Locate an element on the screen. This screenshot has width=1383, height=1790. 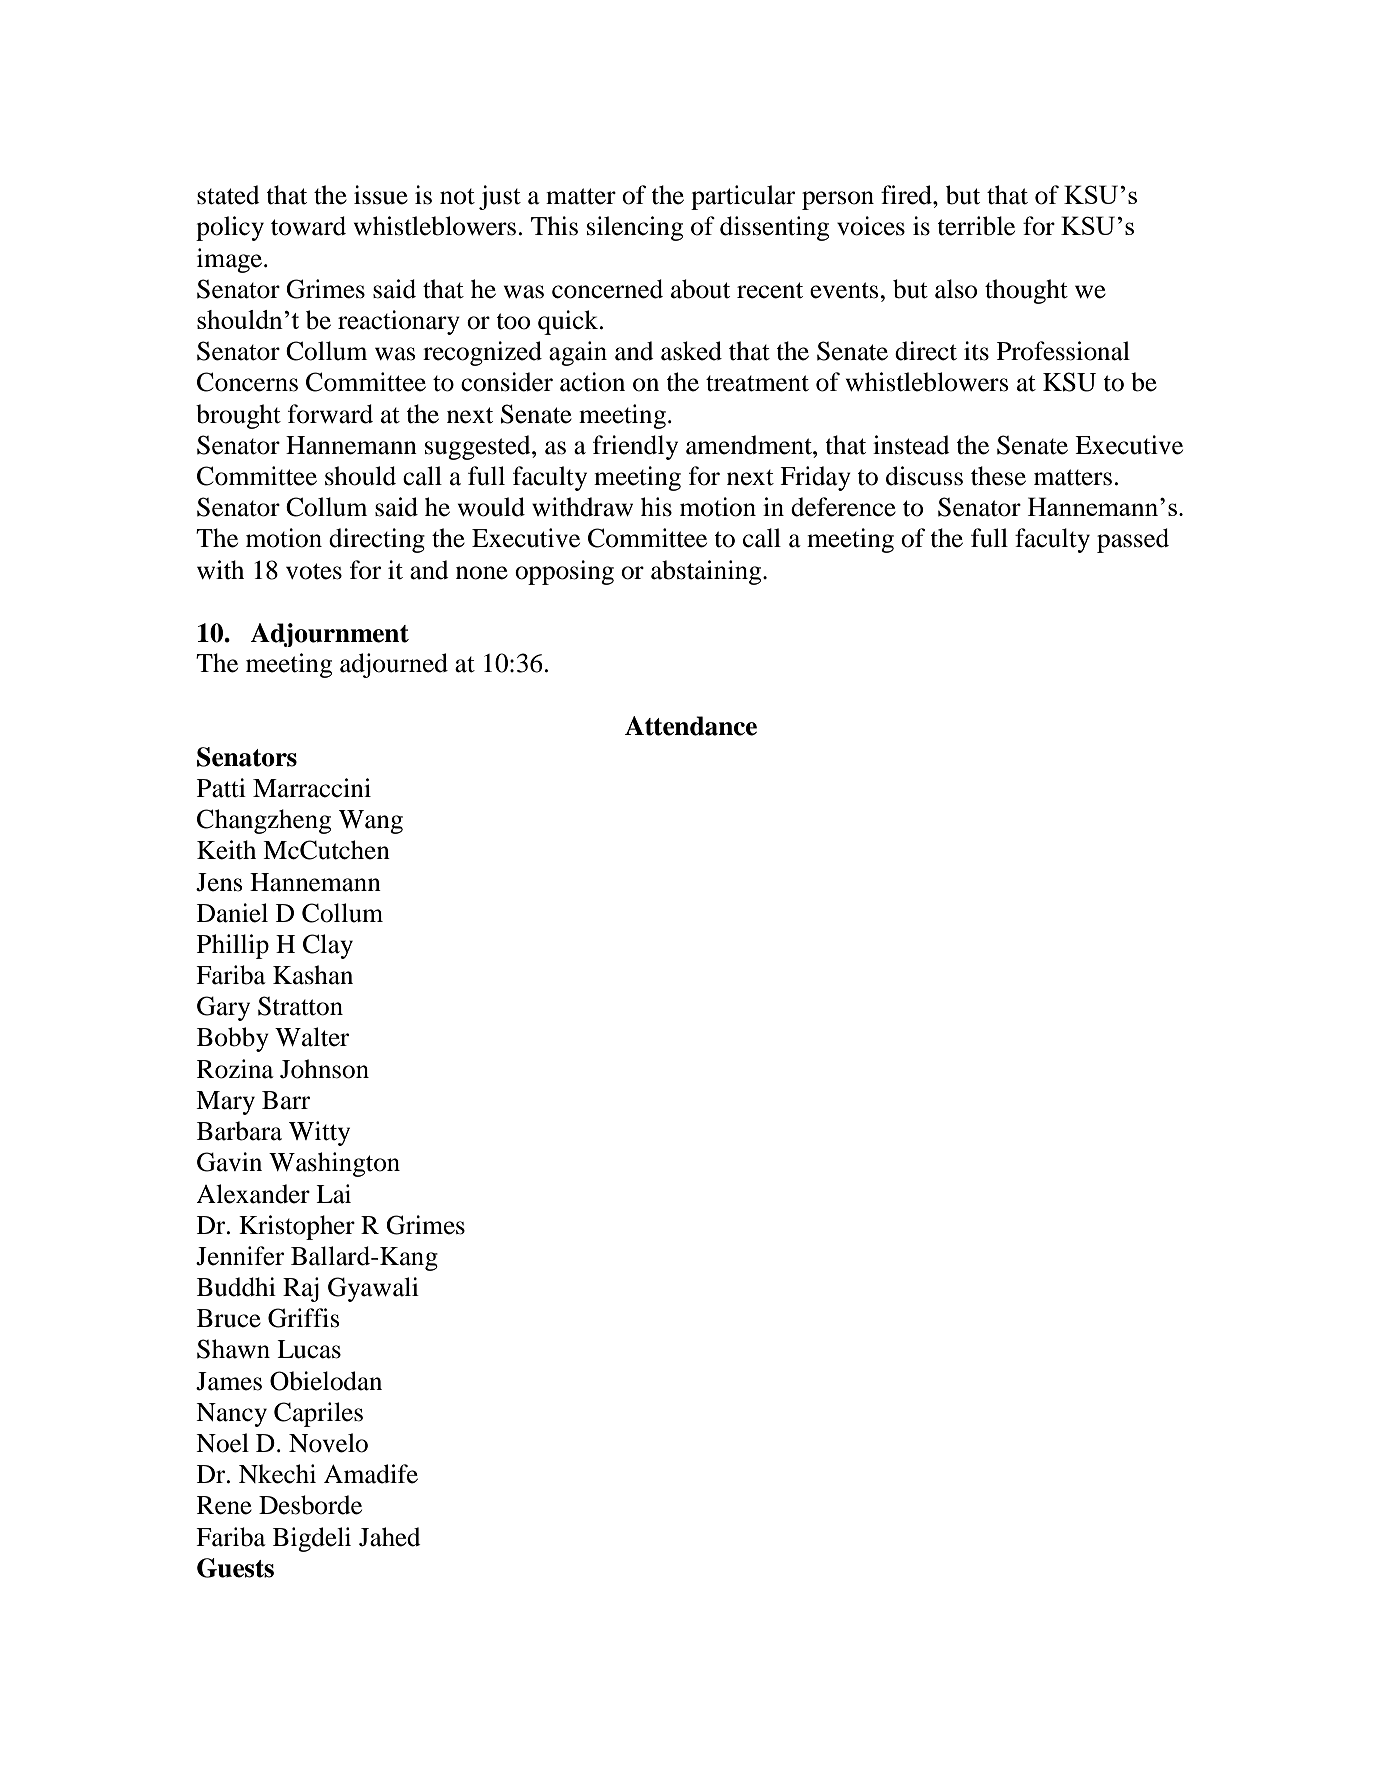
silencing is located at coordinates (635, 228).
